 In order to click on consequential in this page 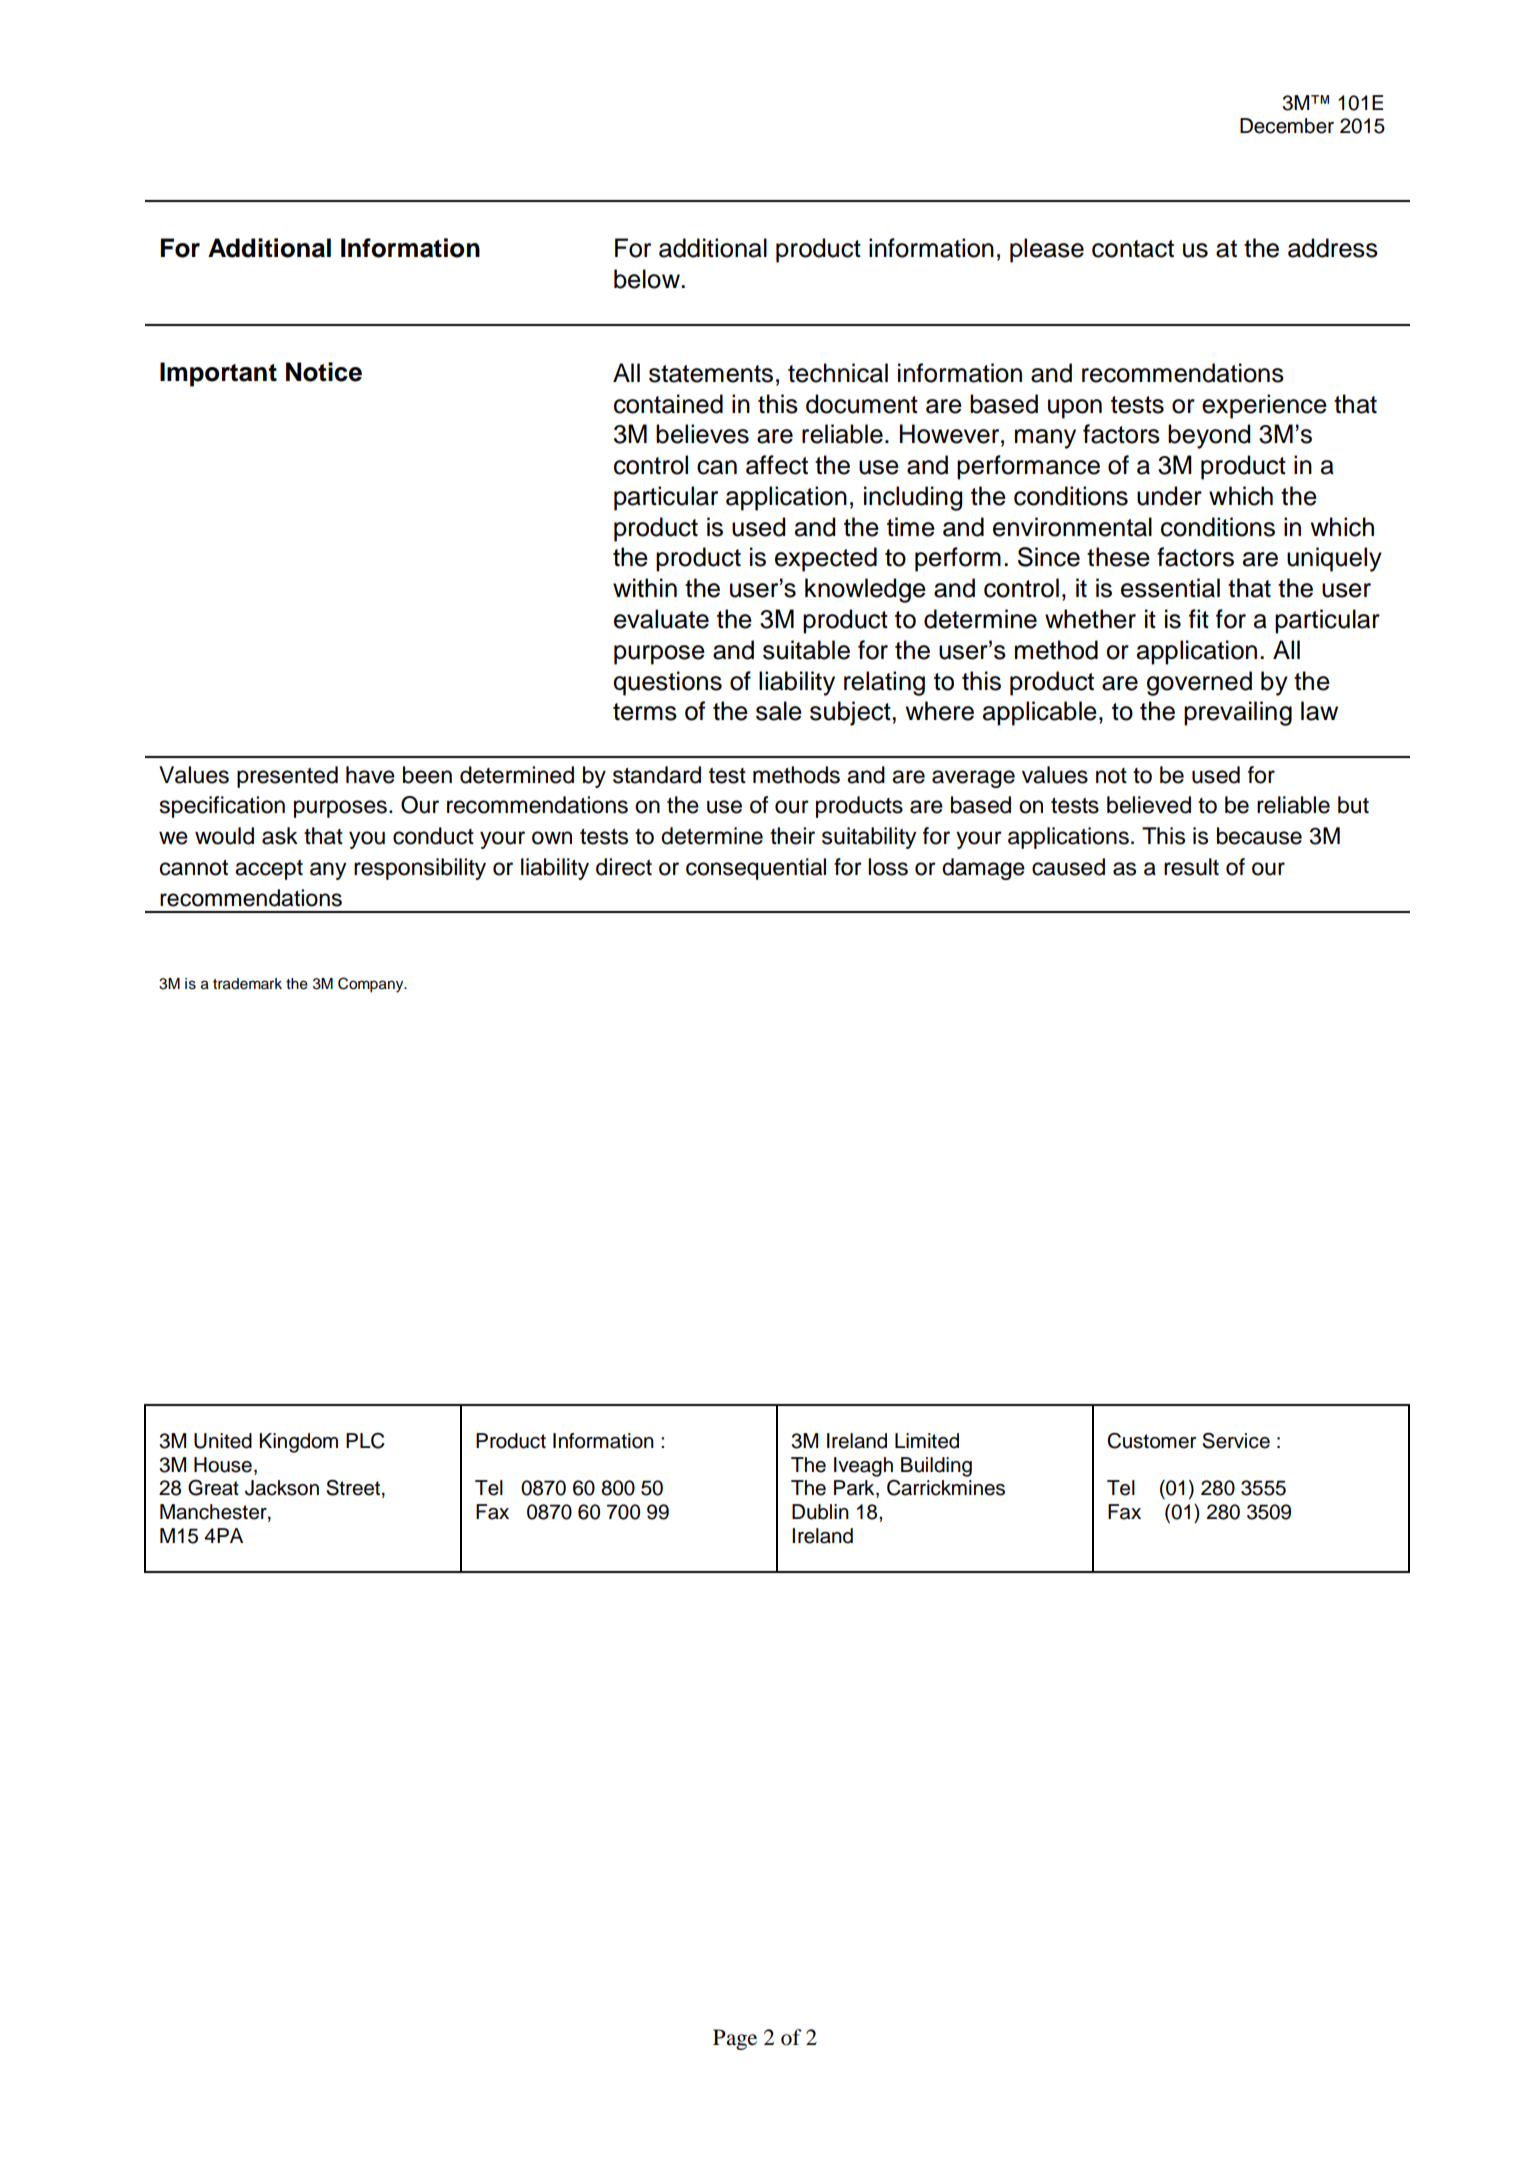, I will do `click(756, 869)`.
